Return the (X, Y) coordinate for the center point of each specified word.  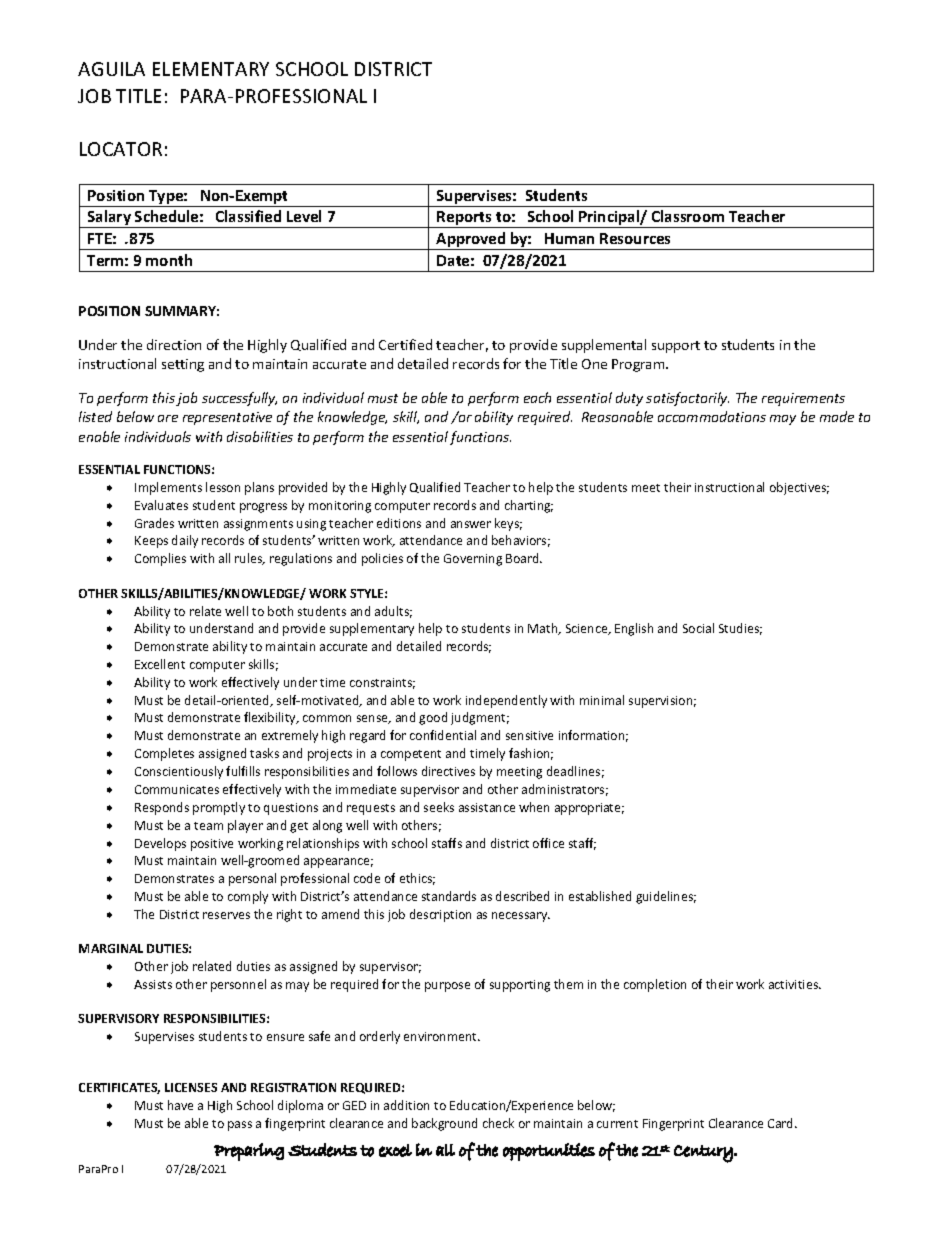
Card (782, 1123)
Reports (465, 219)
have (180, 1105)
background (444, 1124)
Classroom (688, 216)
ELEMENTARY (211, 69)
